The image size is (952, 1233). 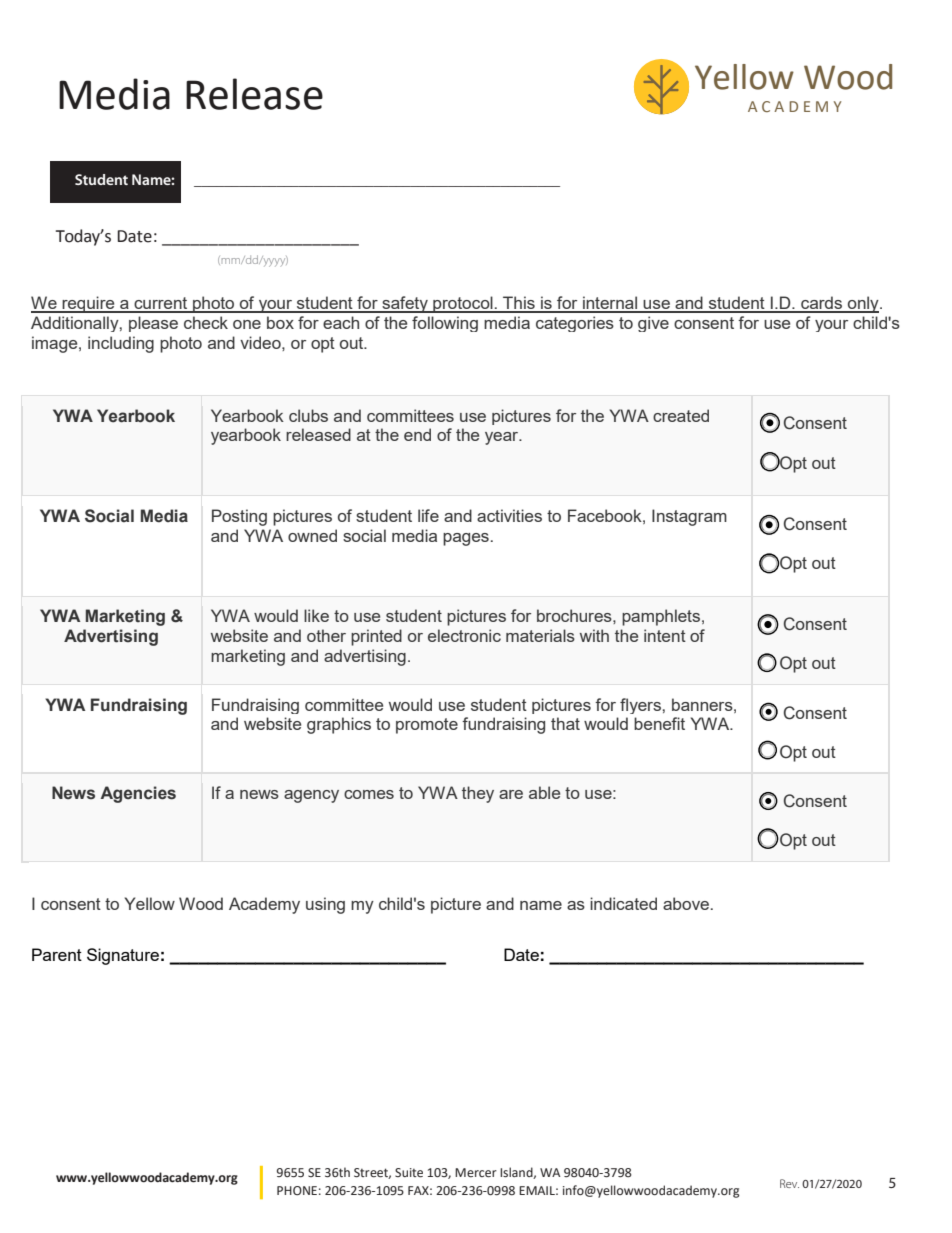 I want to click on promote, so click(x=427, y=726).
